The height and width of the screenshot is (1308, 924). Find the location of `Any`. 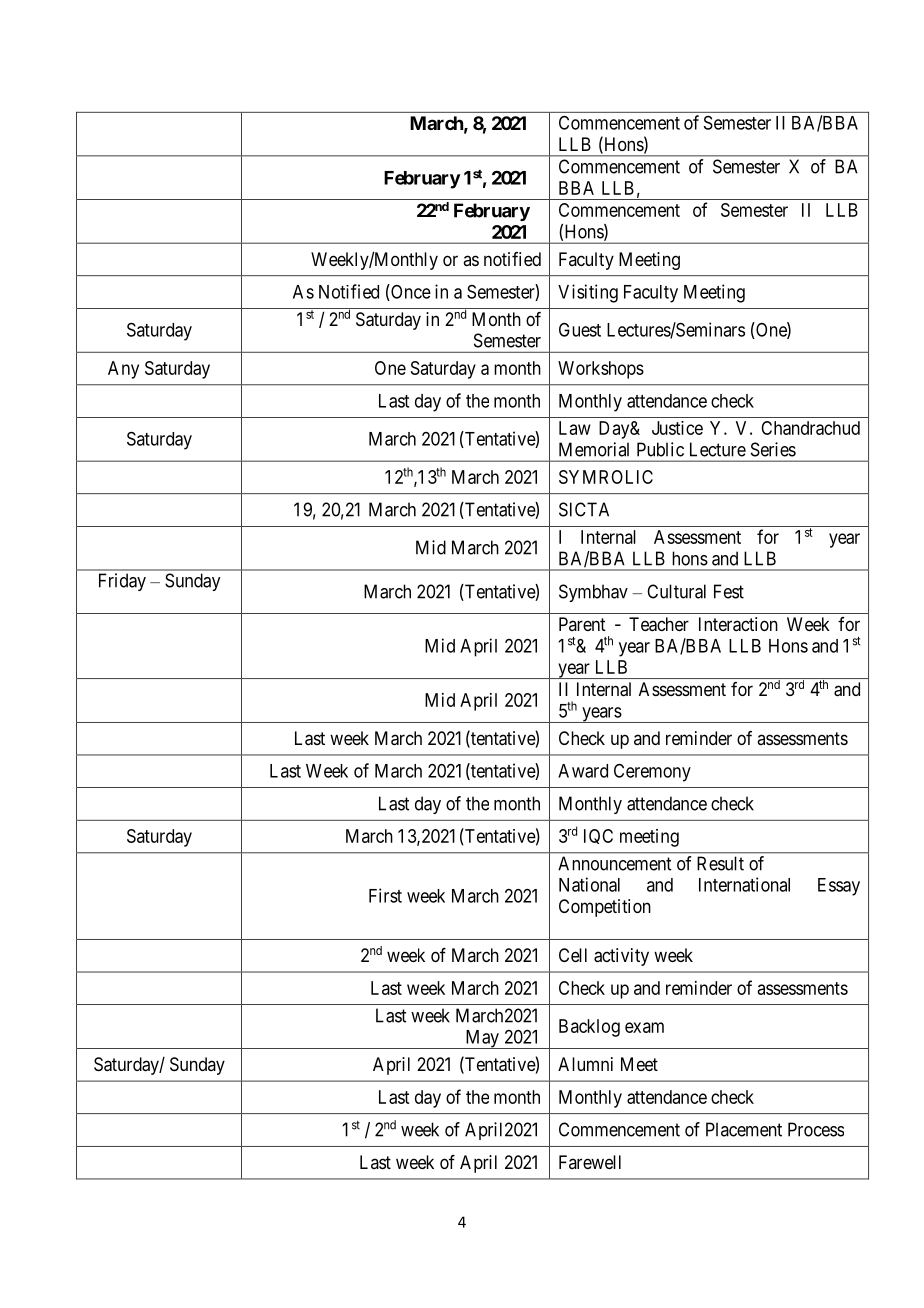

Any is located at coordinates (123, 370).
